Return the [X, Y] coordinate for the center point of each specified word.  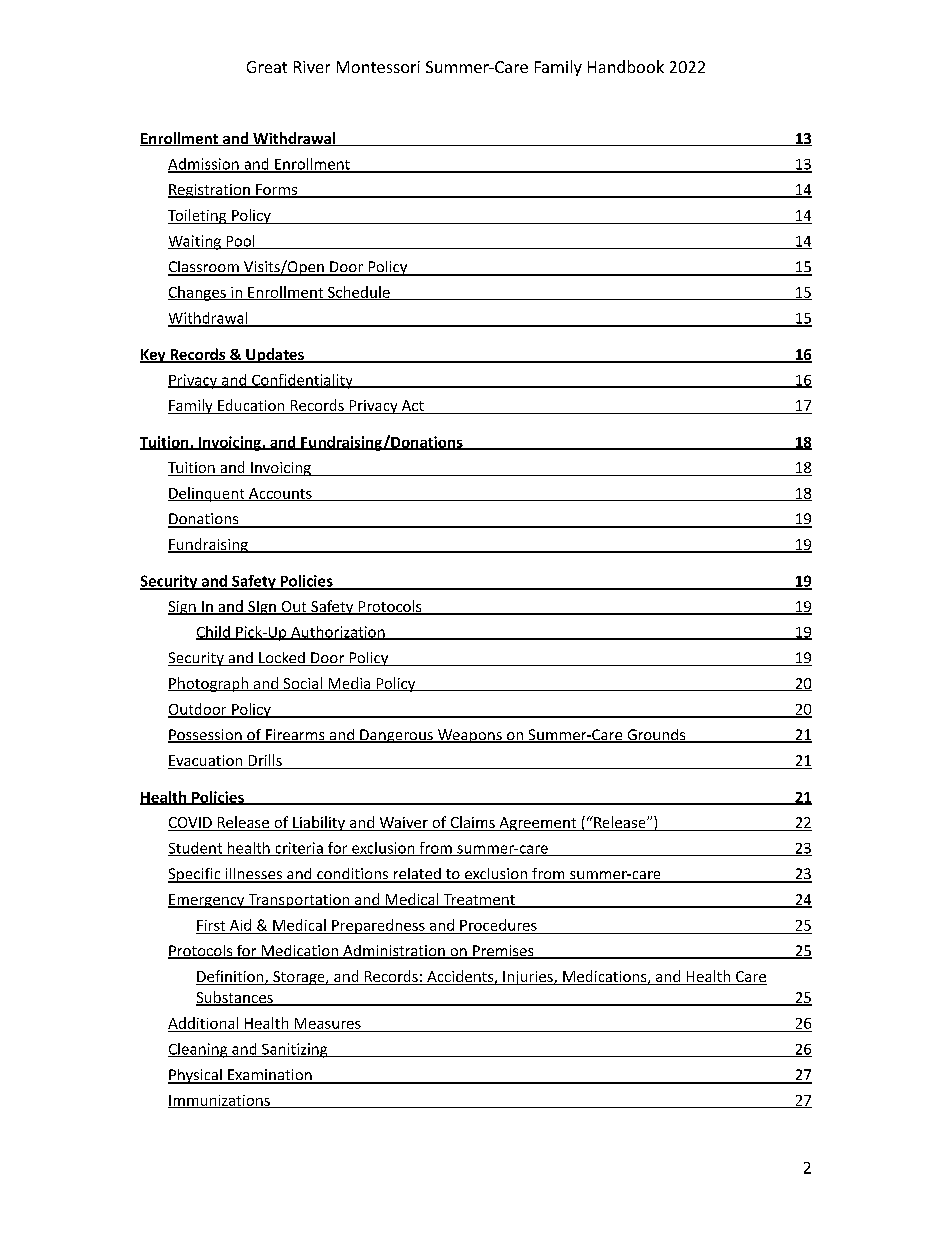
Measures [328, 1023]
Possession [206, 736]
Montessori [378, 67]
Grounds [656, 736]
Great [267, 67]
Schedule [359, 293]
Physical [196, 1076]
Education [251, 406]
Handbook [626, 66]
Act [412, 407]
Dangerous [396, 736]
